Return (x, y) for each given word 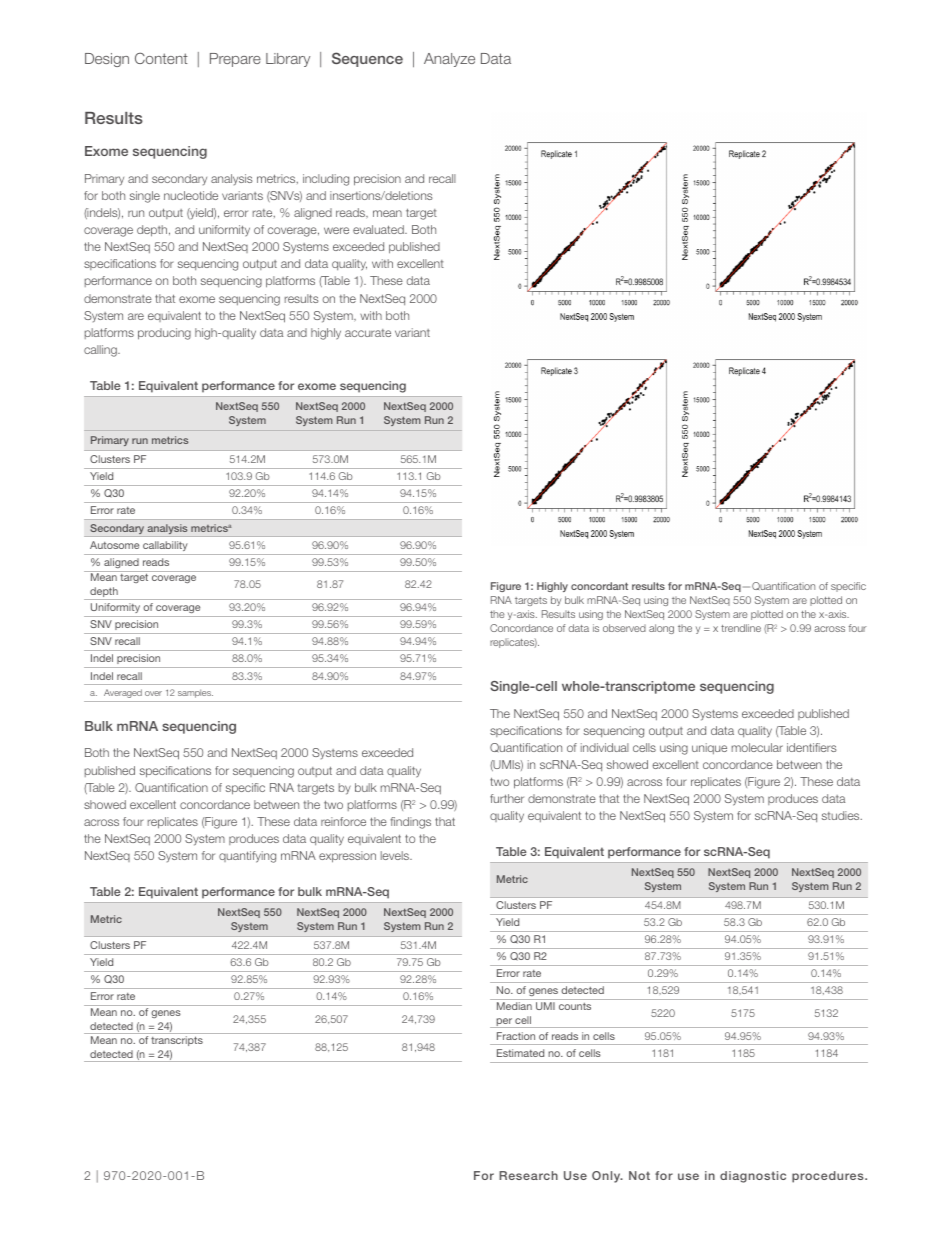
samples (195, 693)
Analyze (449, 60)
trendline (741, 628)
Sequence (367, 59)
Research (528, 1175)
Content (161, 58)
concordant (599, 586)
